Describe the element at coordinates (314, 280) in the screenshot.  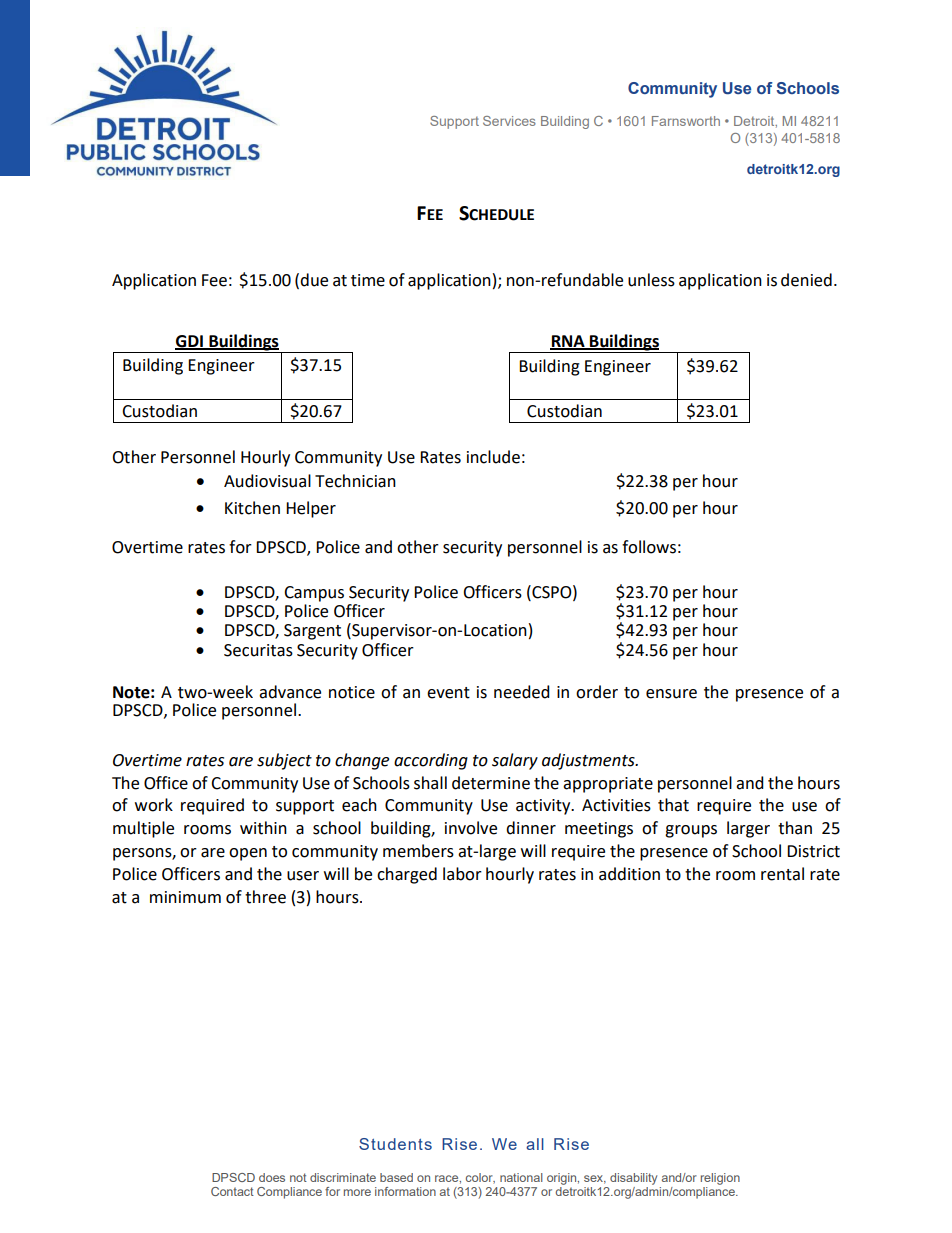
I see `due` at that location.
